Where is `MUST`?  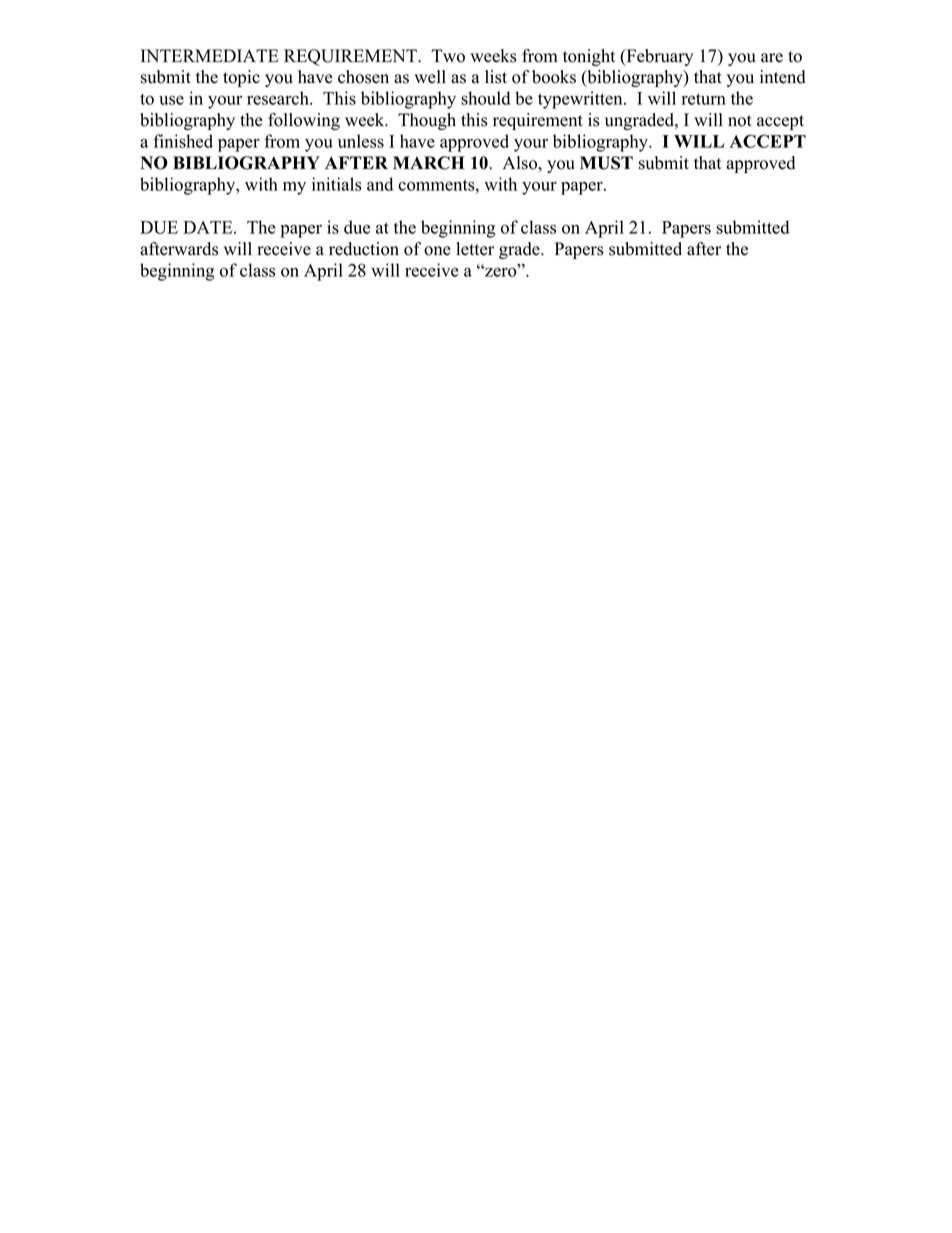
MUST is located at coordinates (606, 163).
